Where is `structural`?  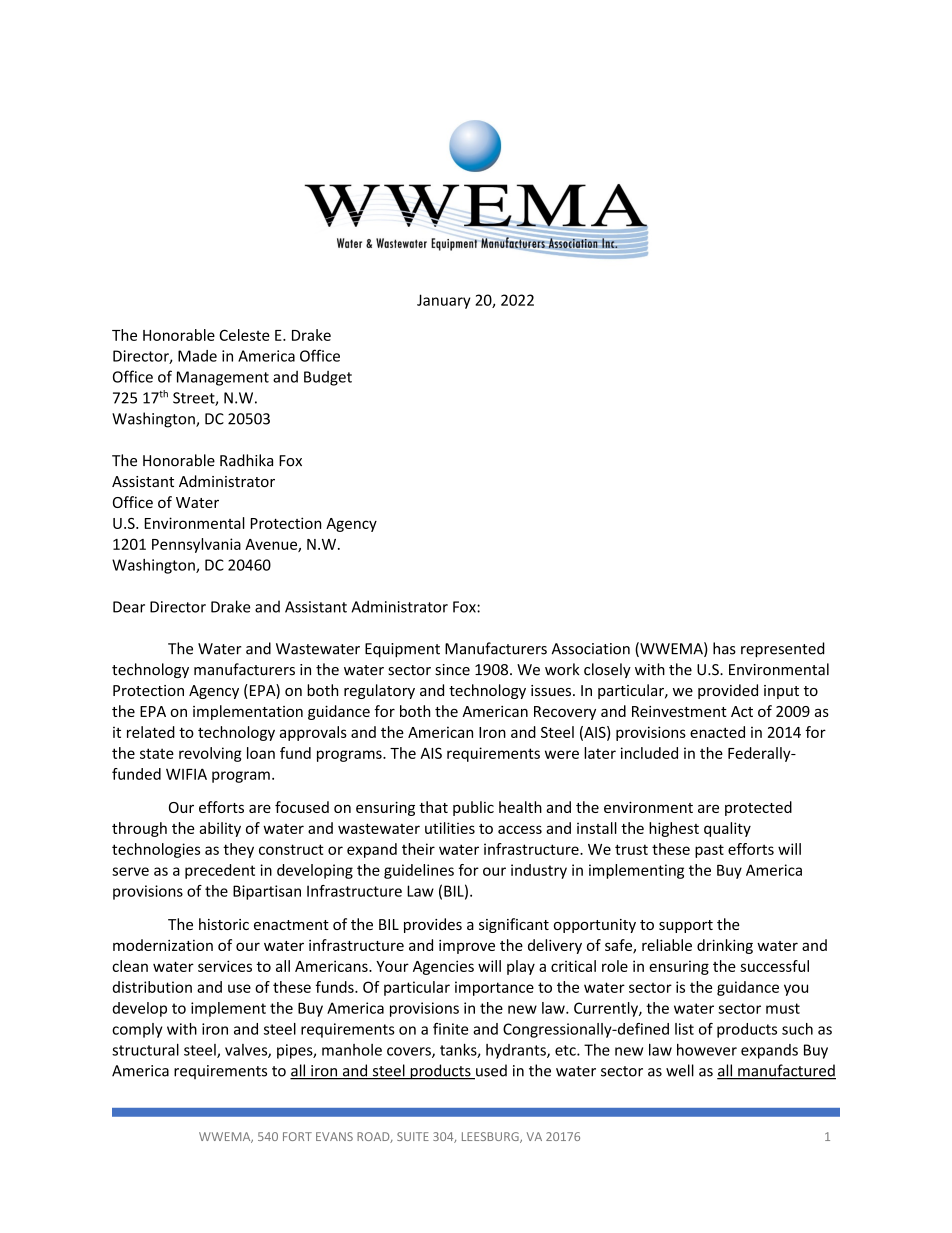 structural is located at coordinates (145, 1049).
